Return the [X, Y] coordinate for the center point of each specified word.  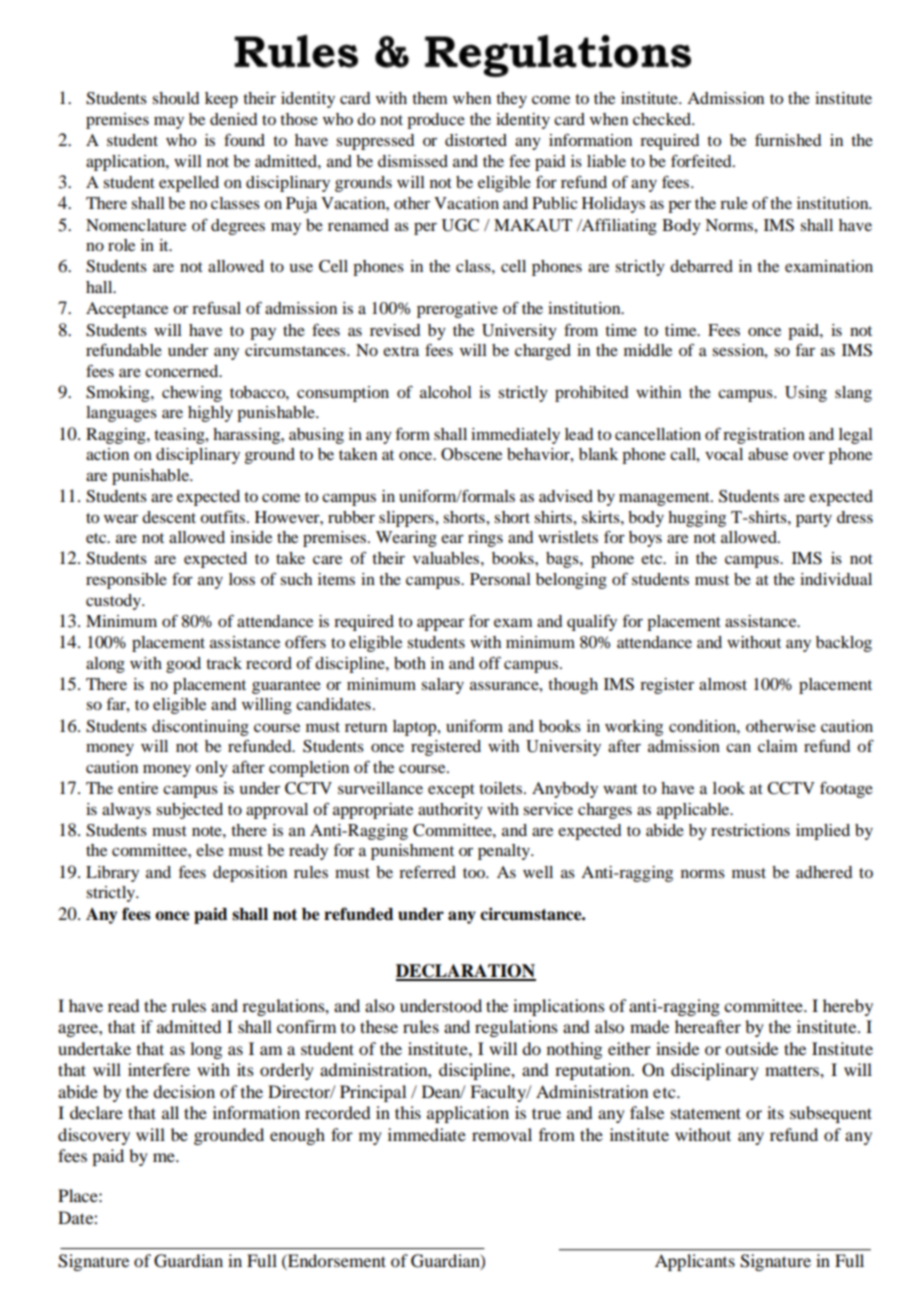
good [183, 665]
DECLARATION [466, 972]
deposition [250, 874]
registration [764, 436]
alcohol [446, 392]
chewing [192, 394]
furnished [788, 139]
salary [442, 686]
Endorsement [336, 1260]
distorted [476, 140]
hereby [848, 1007]
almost [723, 684]
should [175, 98]
